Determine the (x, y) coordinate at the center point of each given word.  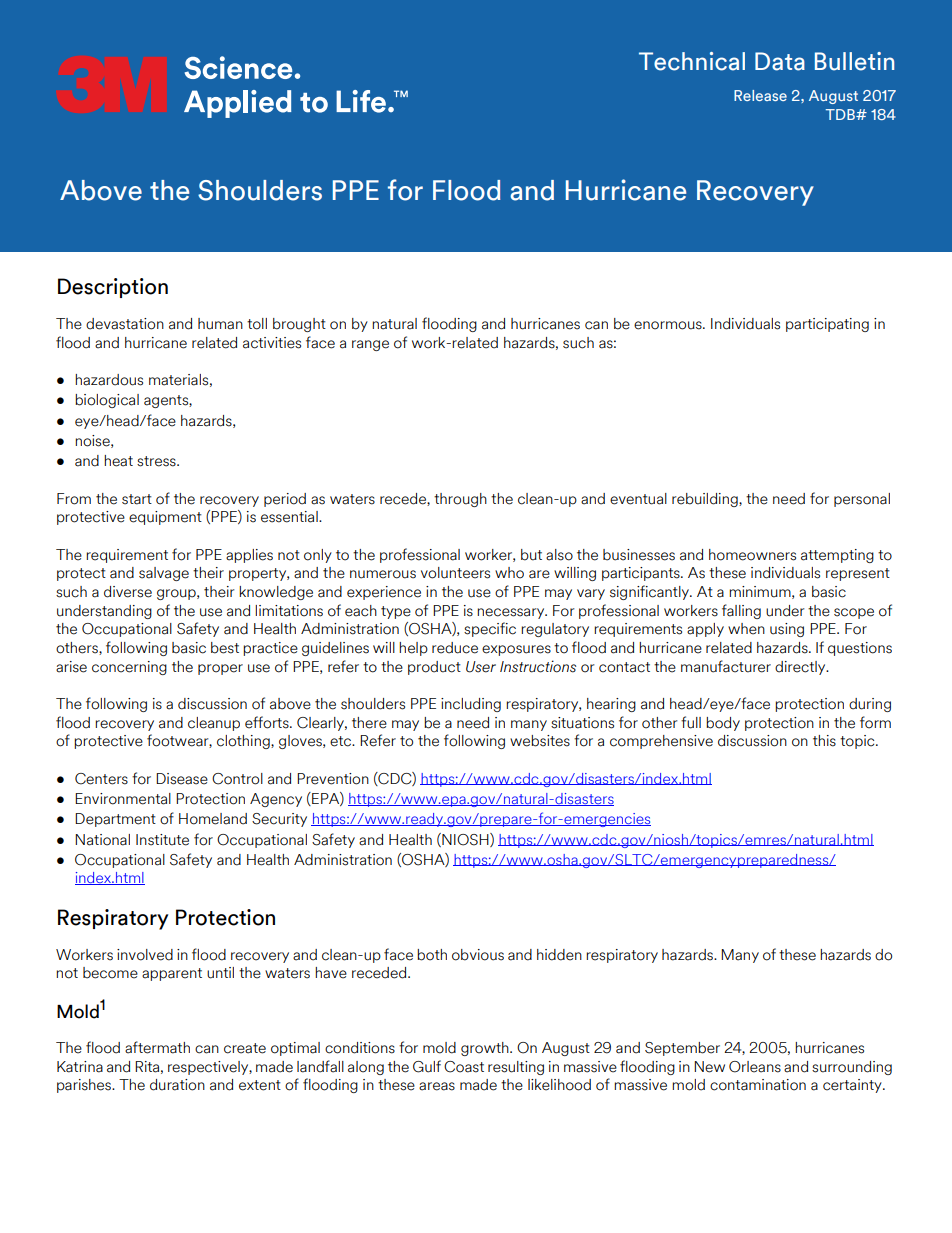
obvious (478, 955)
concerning (129, 668)
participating (827, 325)
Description (113, 288)
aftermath (157, 1047)
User (481, 667)
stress (157, 461)
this (824, 741)
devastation (125, 324)
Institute (162, 840)
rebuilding (706, 500)
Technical (692, 61)
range (370, 345)
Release (760, 95)
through (460, 500)
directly (801, 668)
